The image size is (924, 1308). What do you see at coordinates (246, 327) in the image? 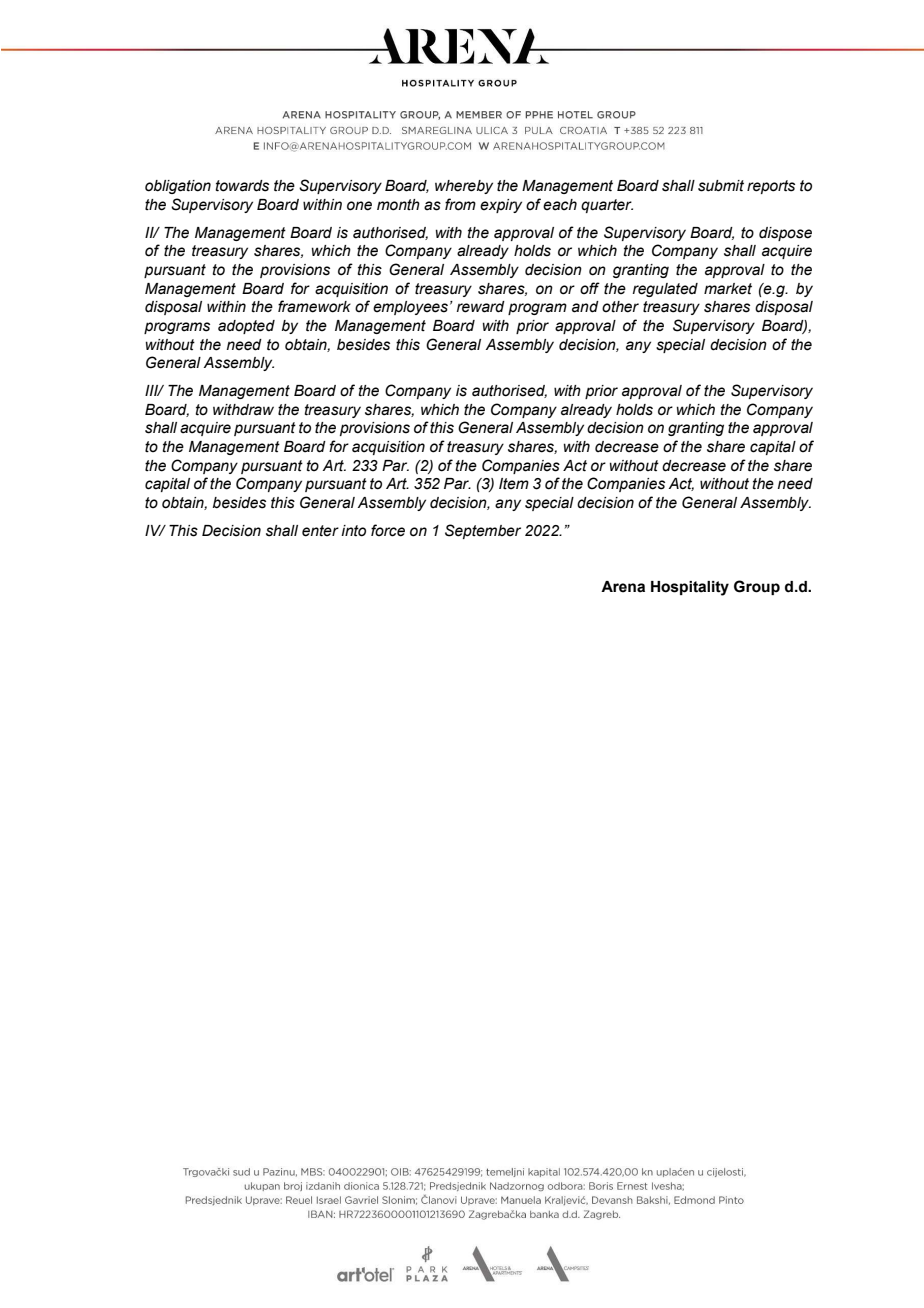
I see `adopted` at bounding box center [246, 327].
